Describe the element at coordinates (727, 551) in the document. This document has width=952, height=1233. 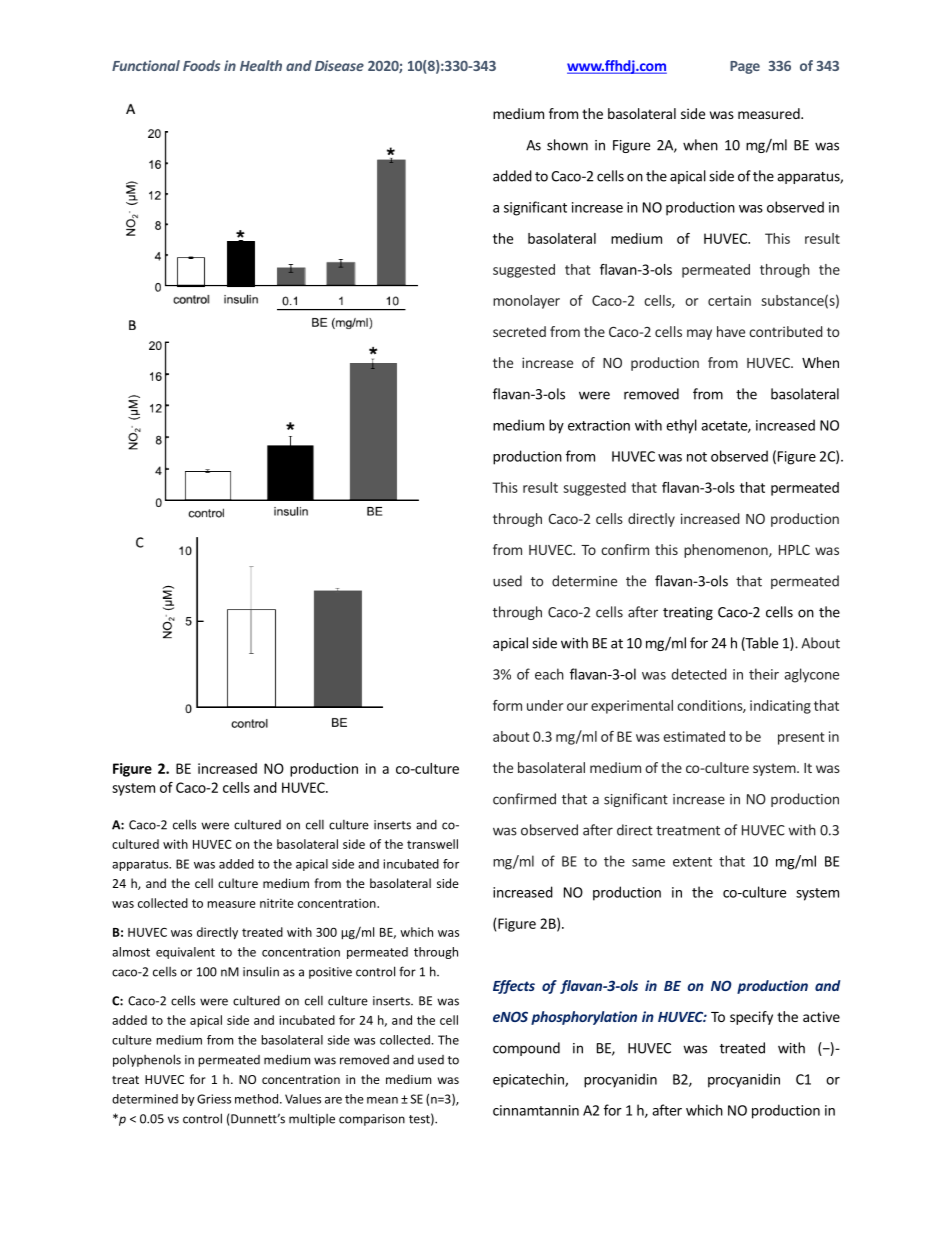
I see `phenomenon` at that location.
